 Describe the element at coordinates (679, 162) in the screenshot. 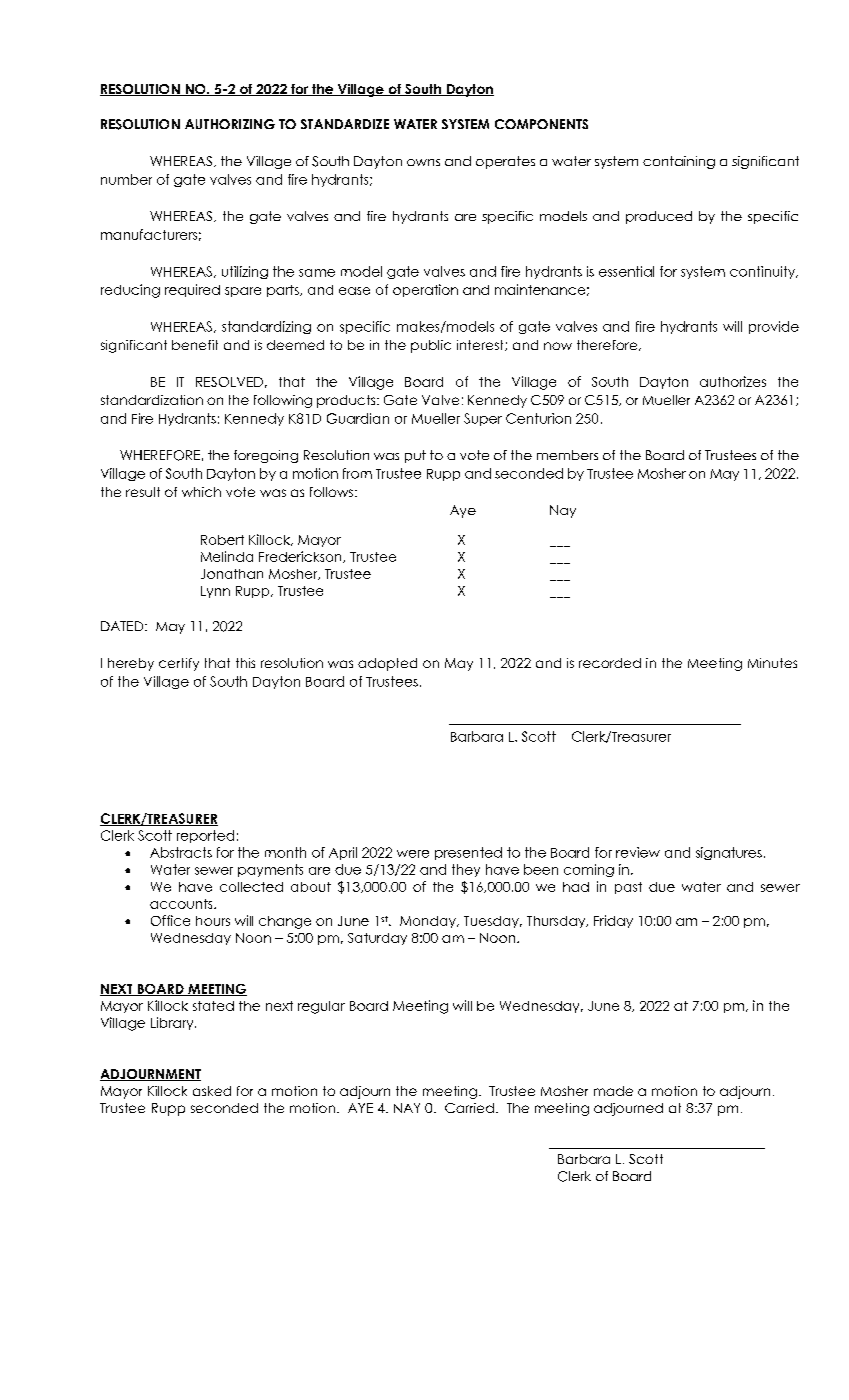

I see `containing` at that location.
